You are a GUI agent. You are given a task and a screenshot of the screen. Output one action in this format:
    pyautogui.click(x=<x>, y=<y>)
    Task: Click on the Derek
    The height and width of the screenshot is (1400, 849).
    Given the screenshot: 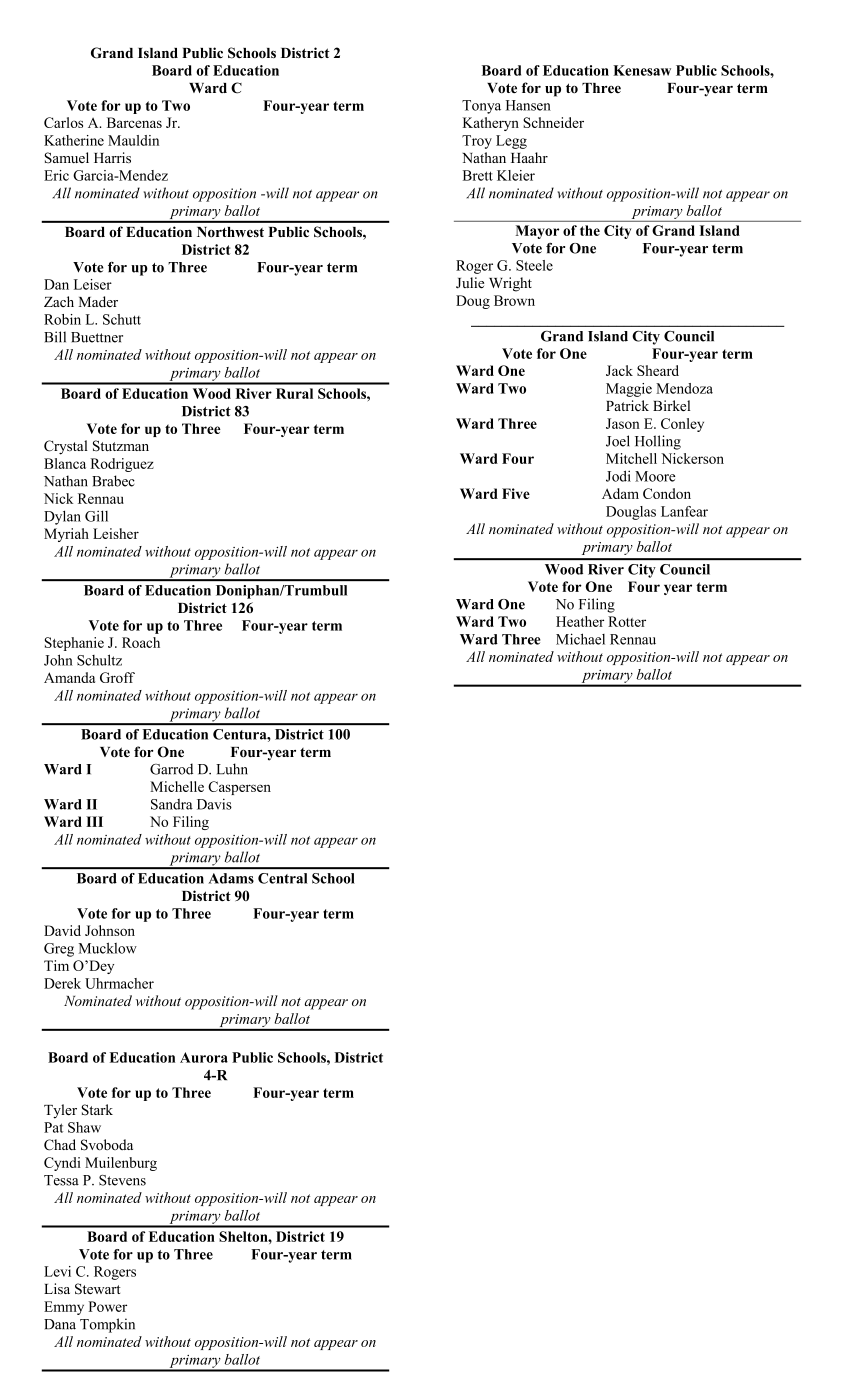 What is the action you would take?
    pyautogui.click(x=62, y=983)
